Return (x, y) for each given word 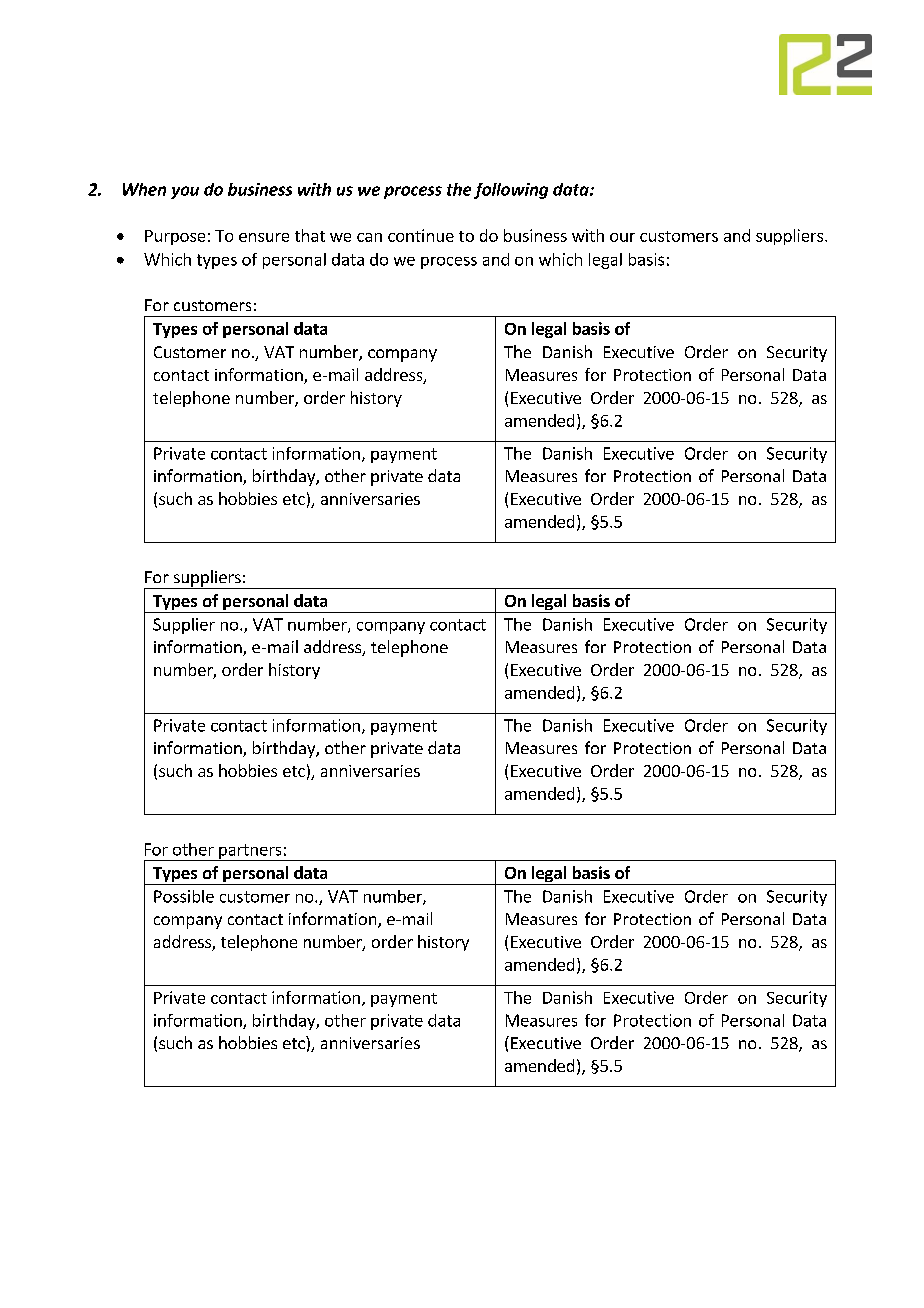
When (144, 189)
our (622, 237)
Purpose (175, 237)
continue (421, 235)
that (310, 235)
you (185, 192)
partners (250, 852)
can (369, 237)
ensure (264, 237)
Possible (184, 896)
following (511, 191)
